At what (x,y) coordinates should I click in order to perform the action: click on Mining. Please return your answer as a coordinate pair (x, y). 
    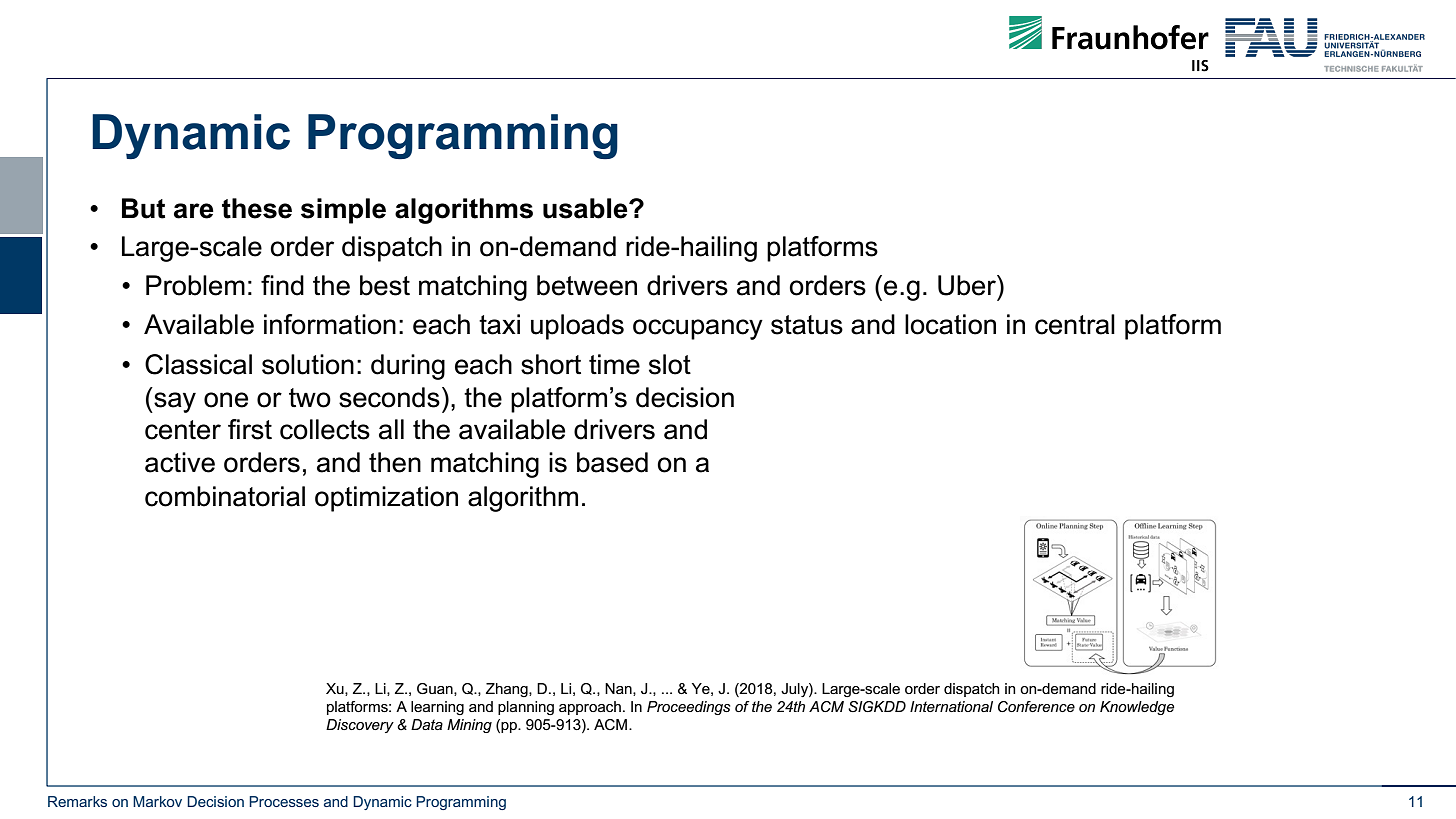
    Looking at the image, I should click on (469, 726).
